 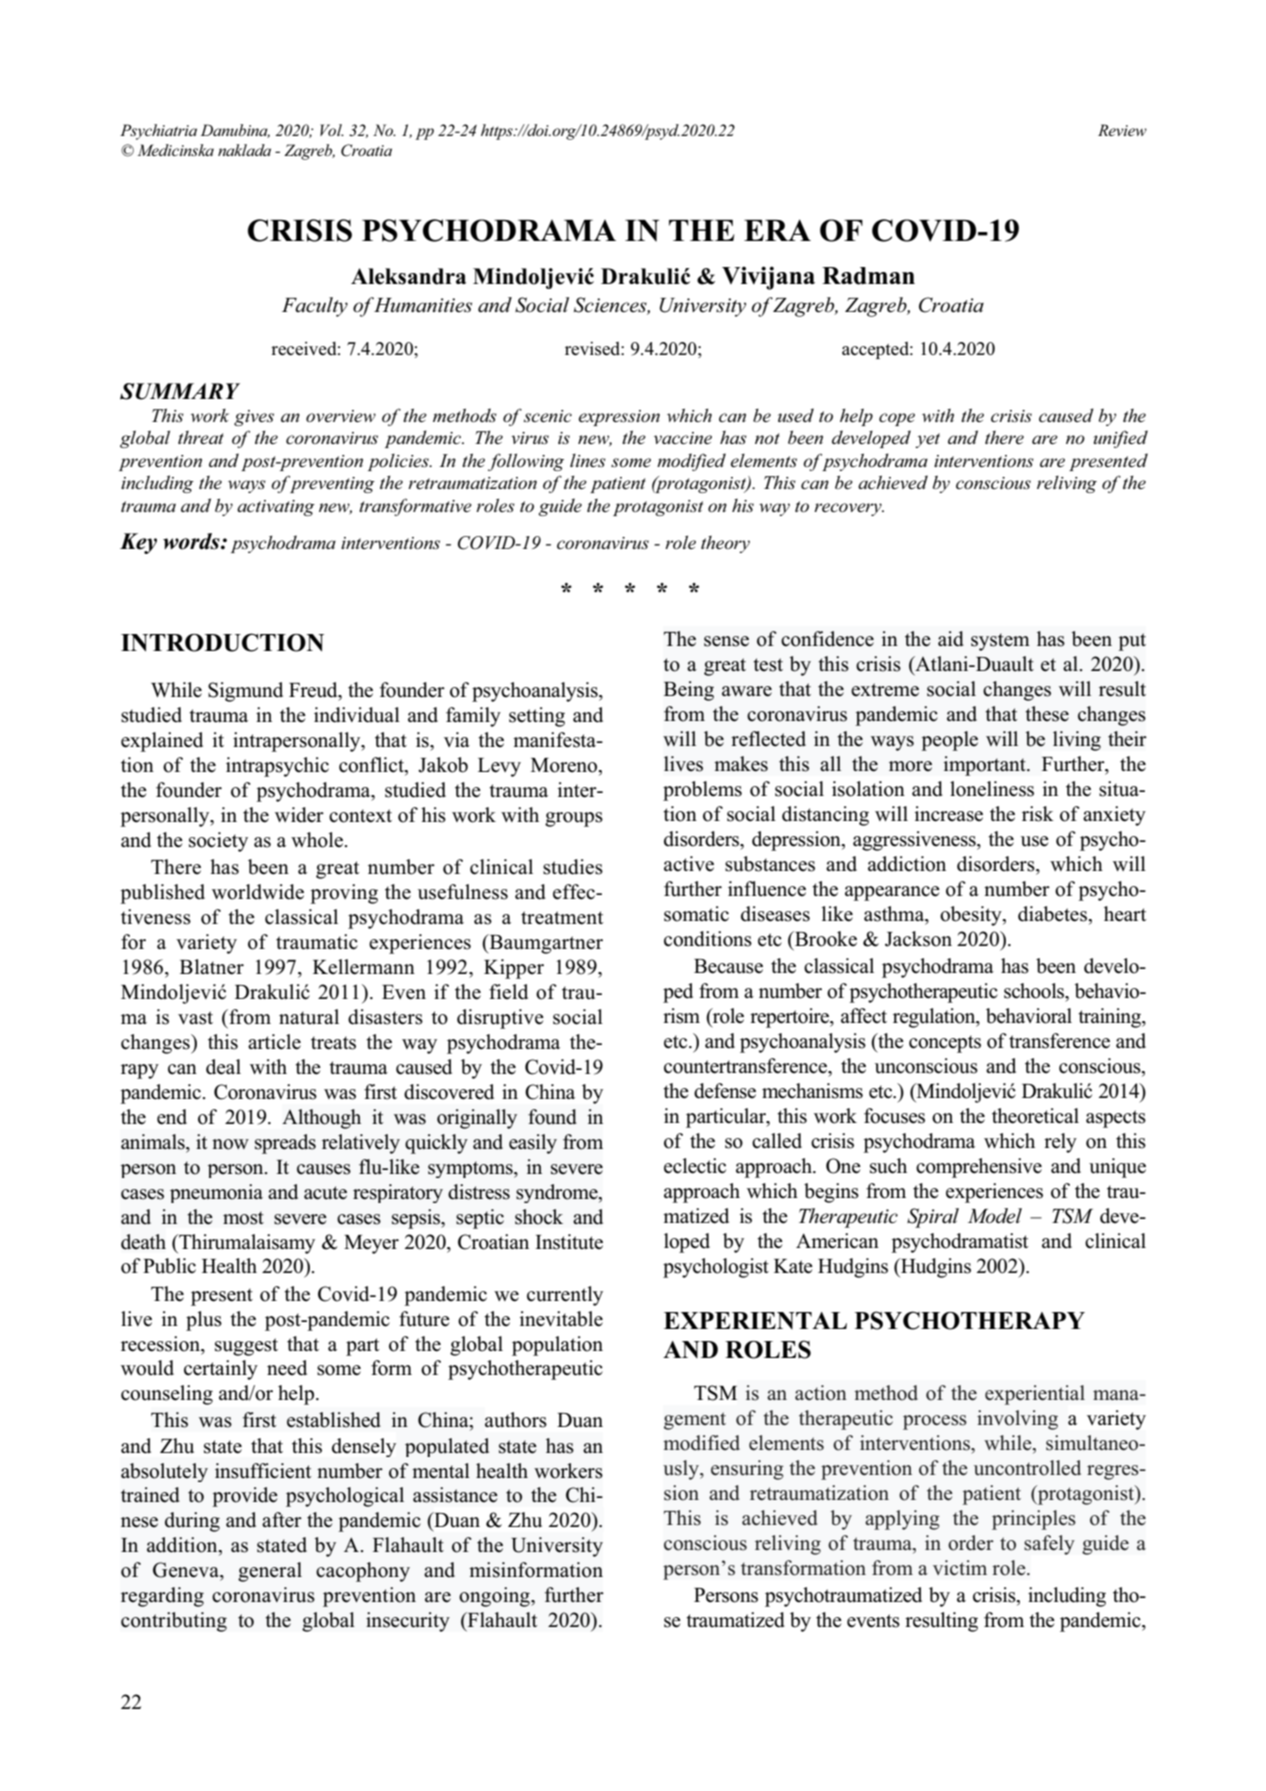 I want to click on Review, so click(x=1122, y=130).
